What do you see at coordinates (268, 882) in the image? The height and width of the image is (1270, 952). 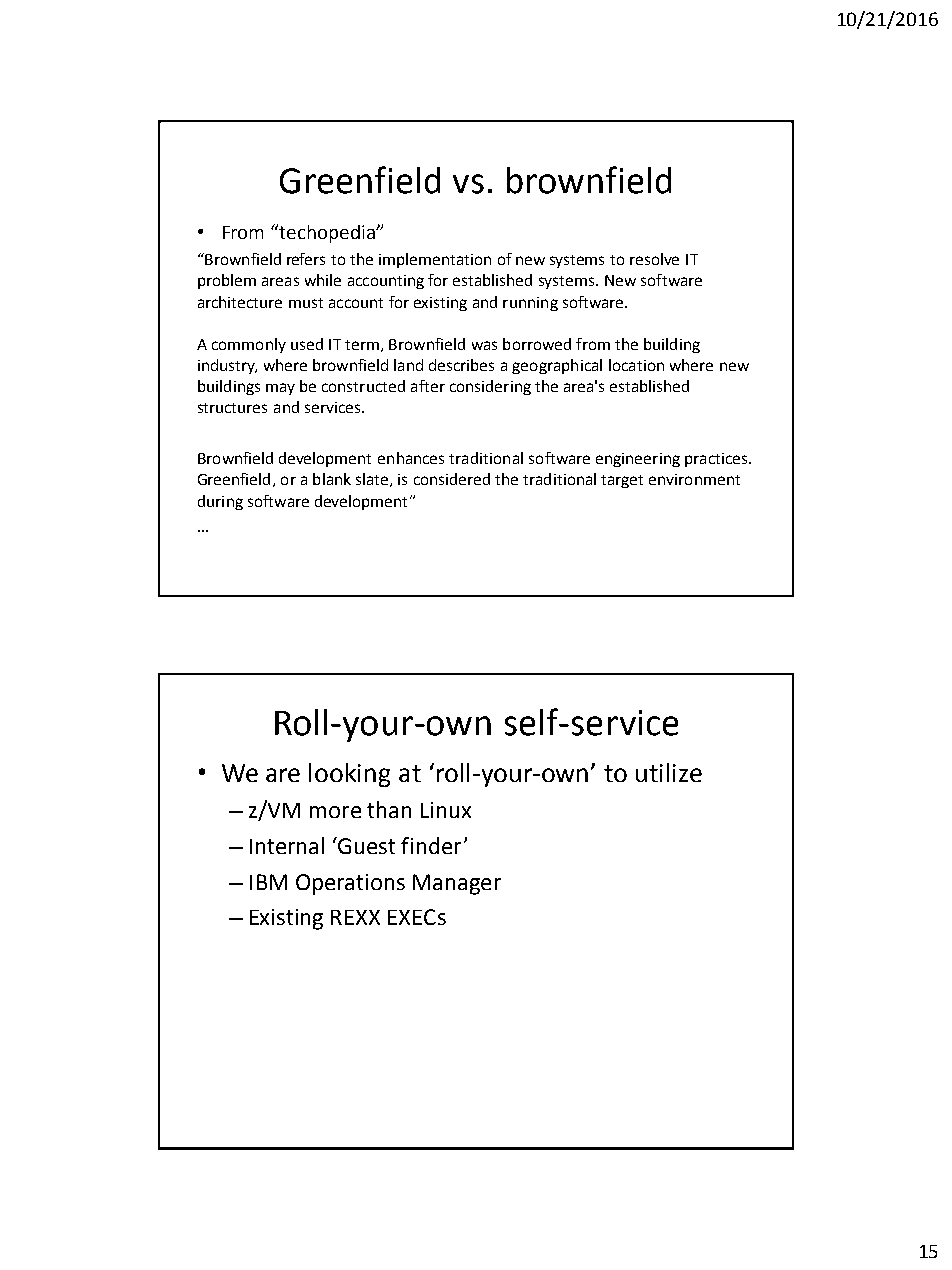 I see `IBM` at bounding box center [268, 882].
